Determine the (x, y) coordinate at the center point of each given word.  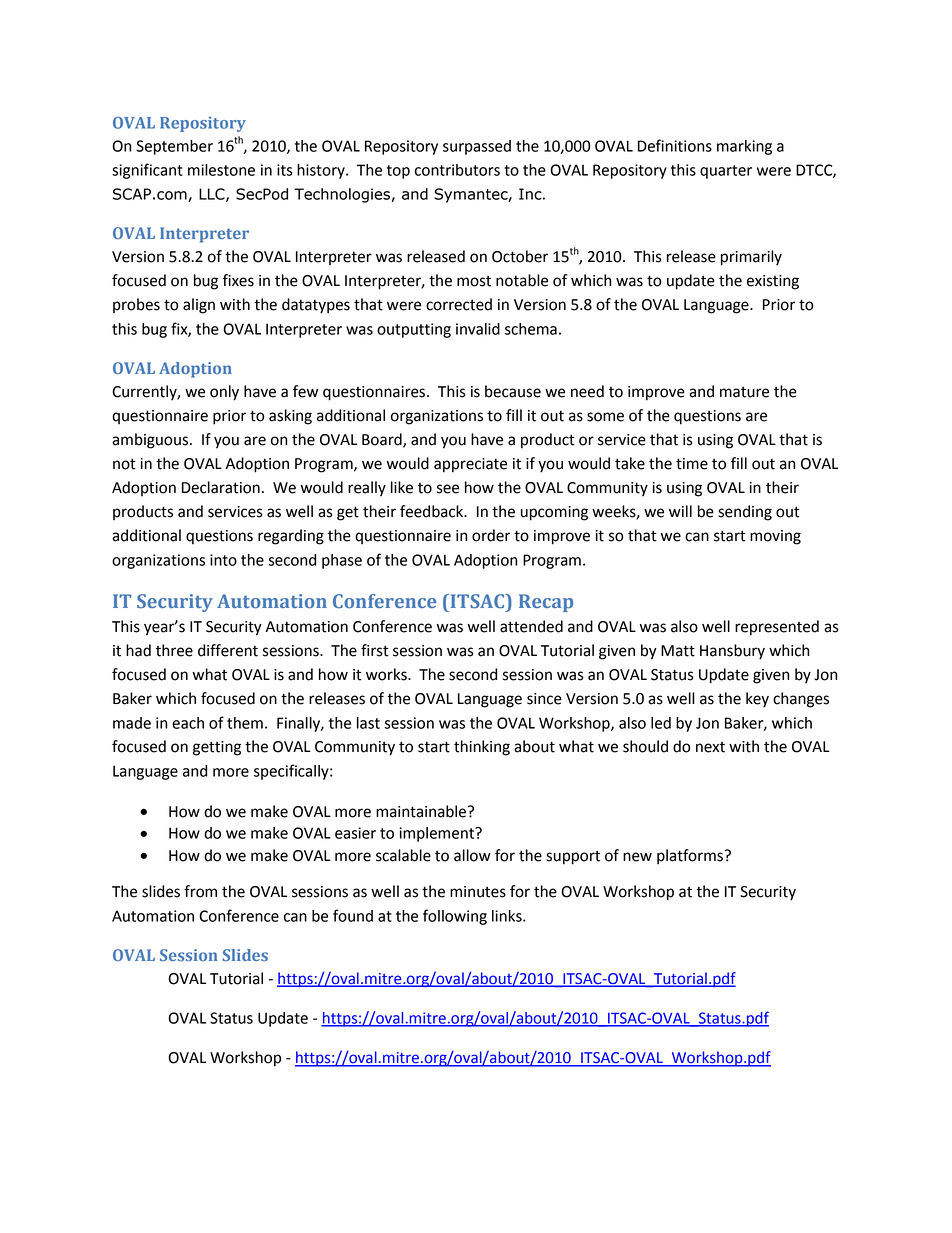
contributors (457, 170)
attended (531, 626)
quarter (726, 172)
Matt (678, 651)
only (224, 393)
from (200, 891)
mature (744, 392)
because (513, 391)
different (228, 650)
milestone (221, 170)
